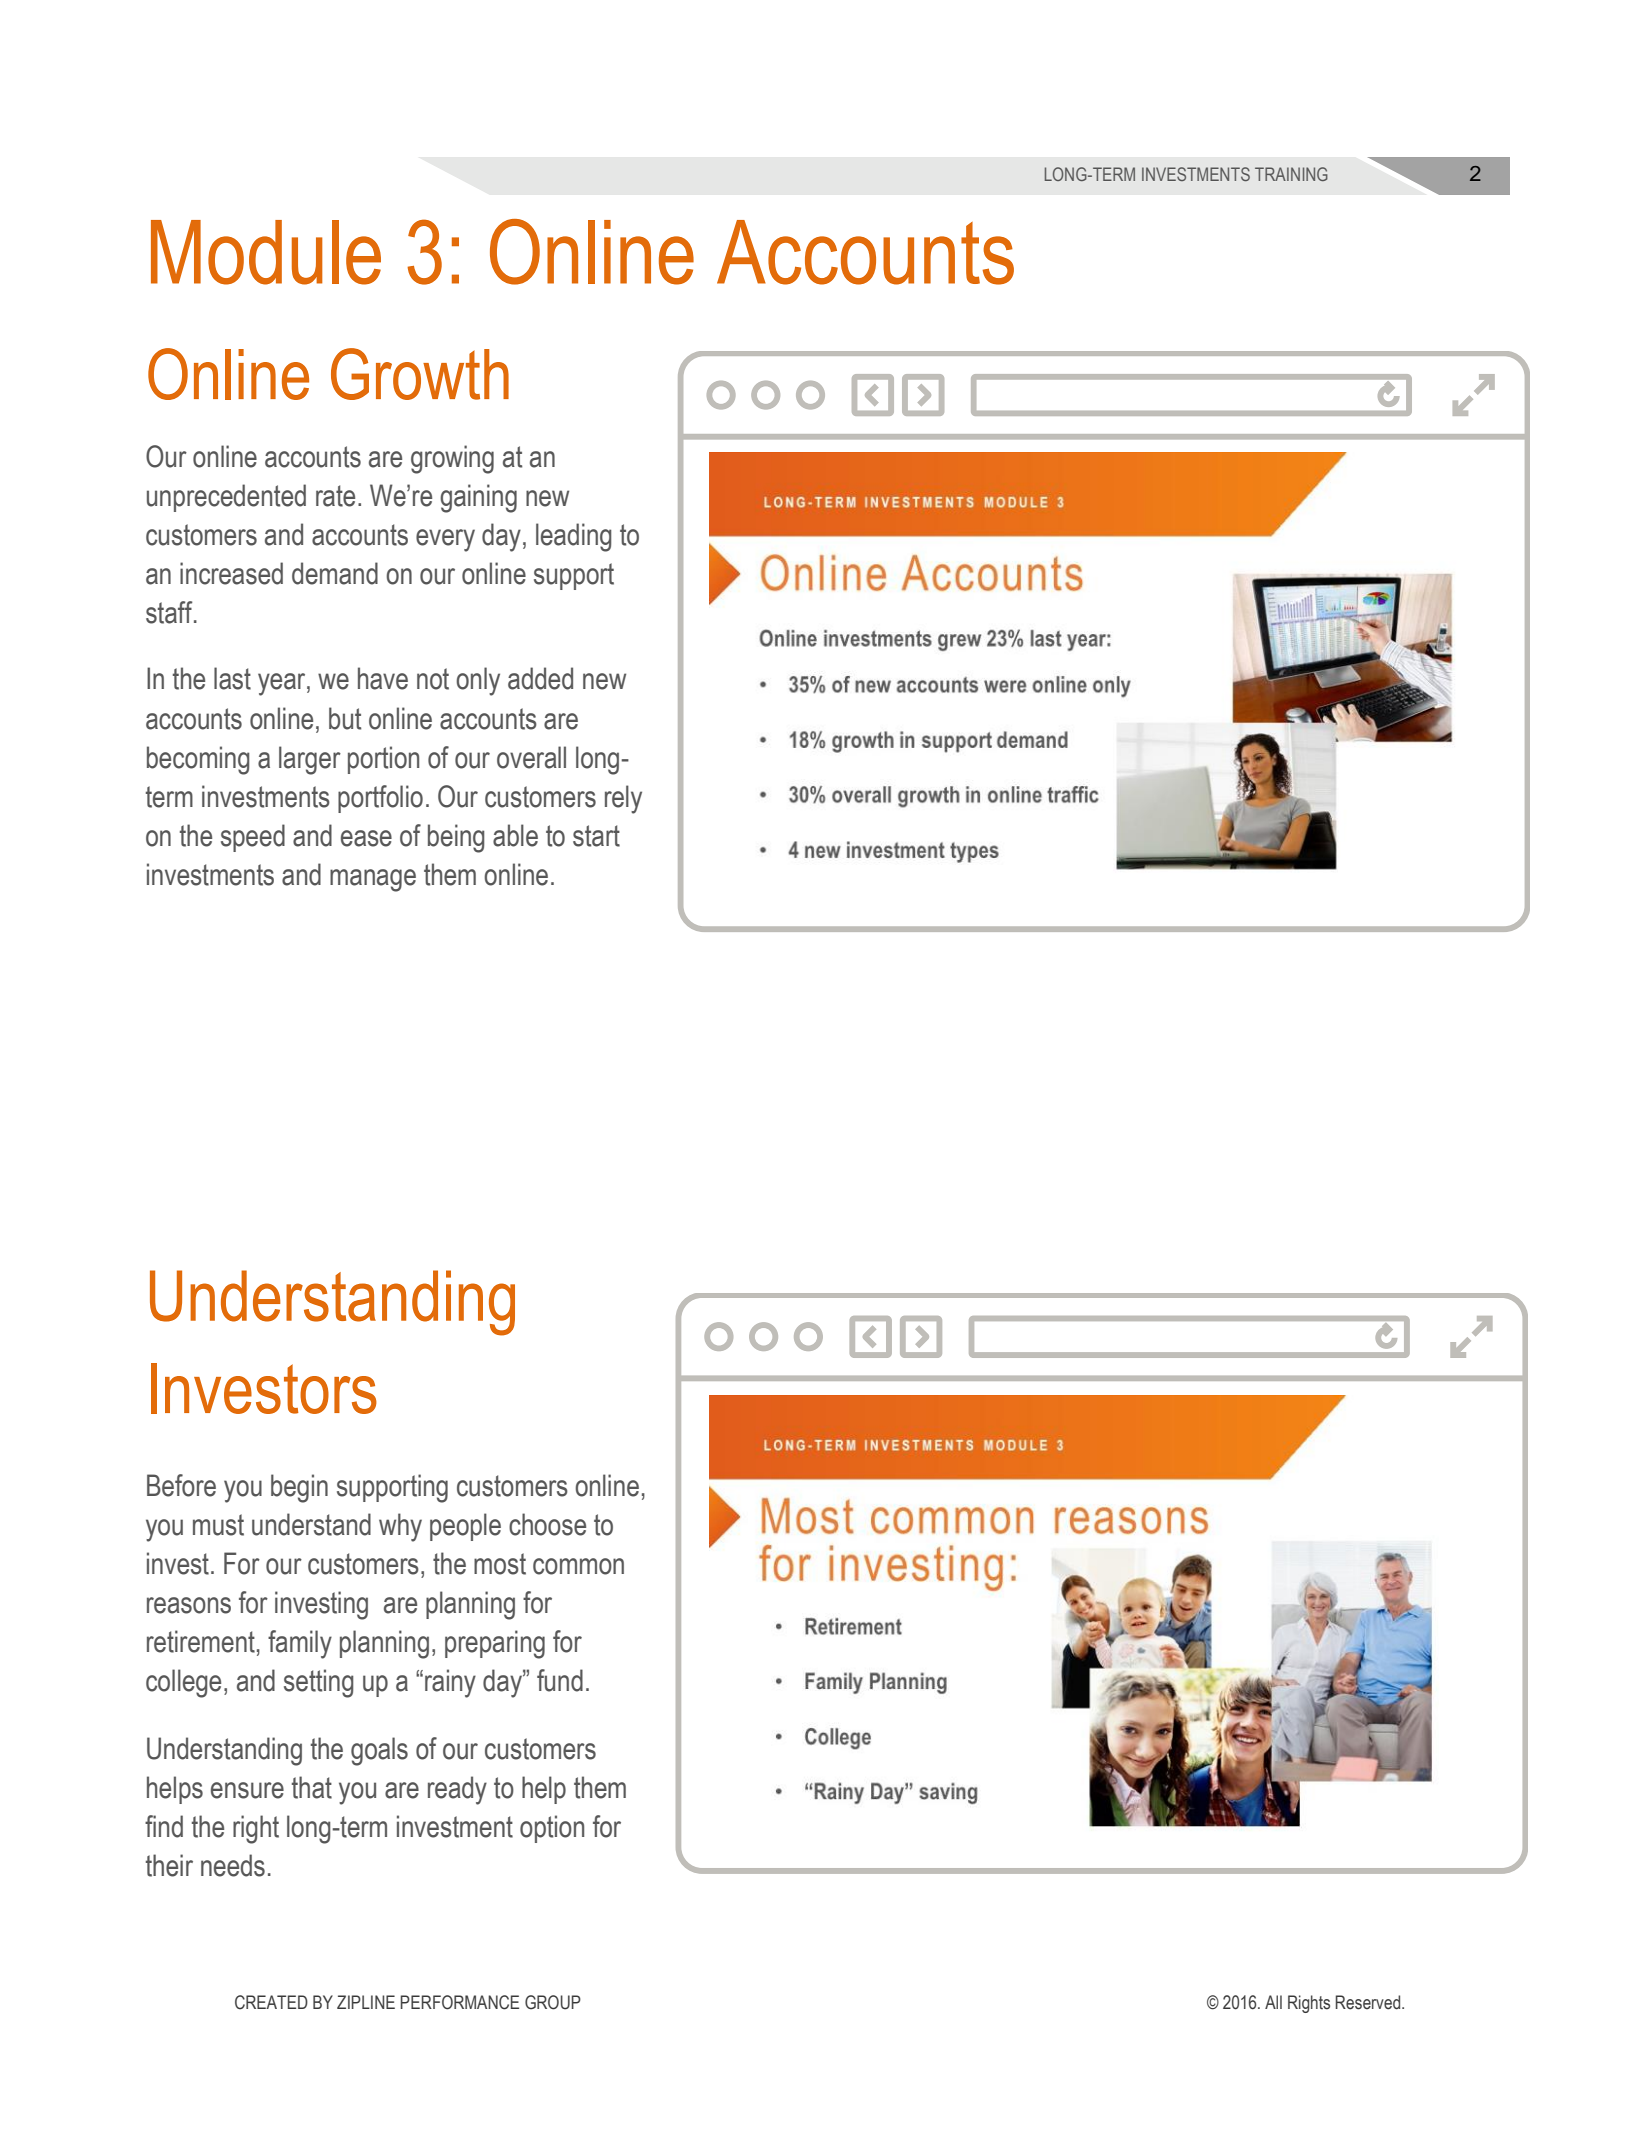 The image size is (1648, 2133). Describe the element at coordinates (1291, 174) in the screenshot. I see `TRAINING` at that location.
